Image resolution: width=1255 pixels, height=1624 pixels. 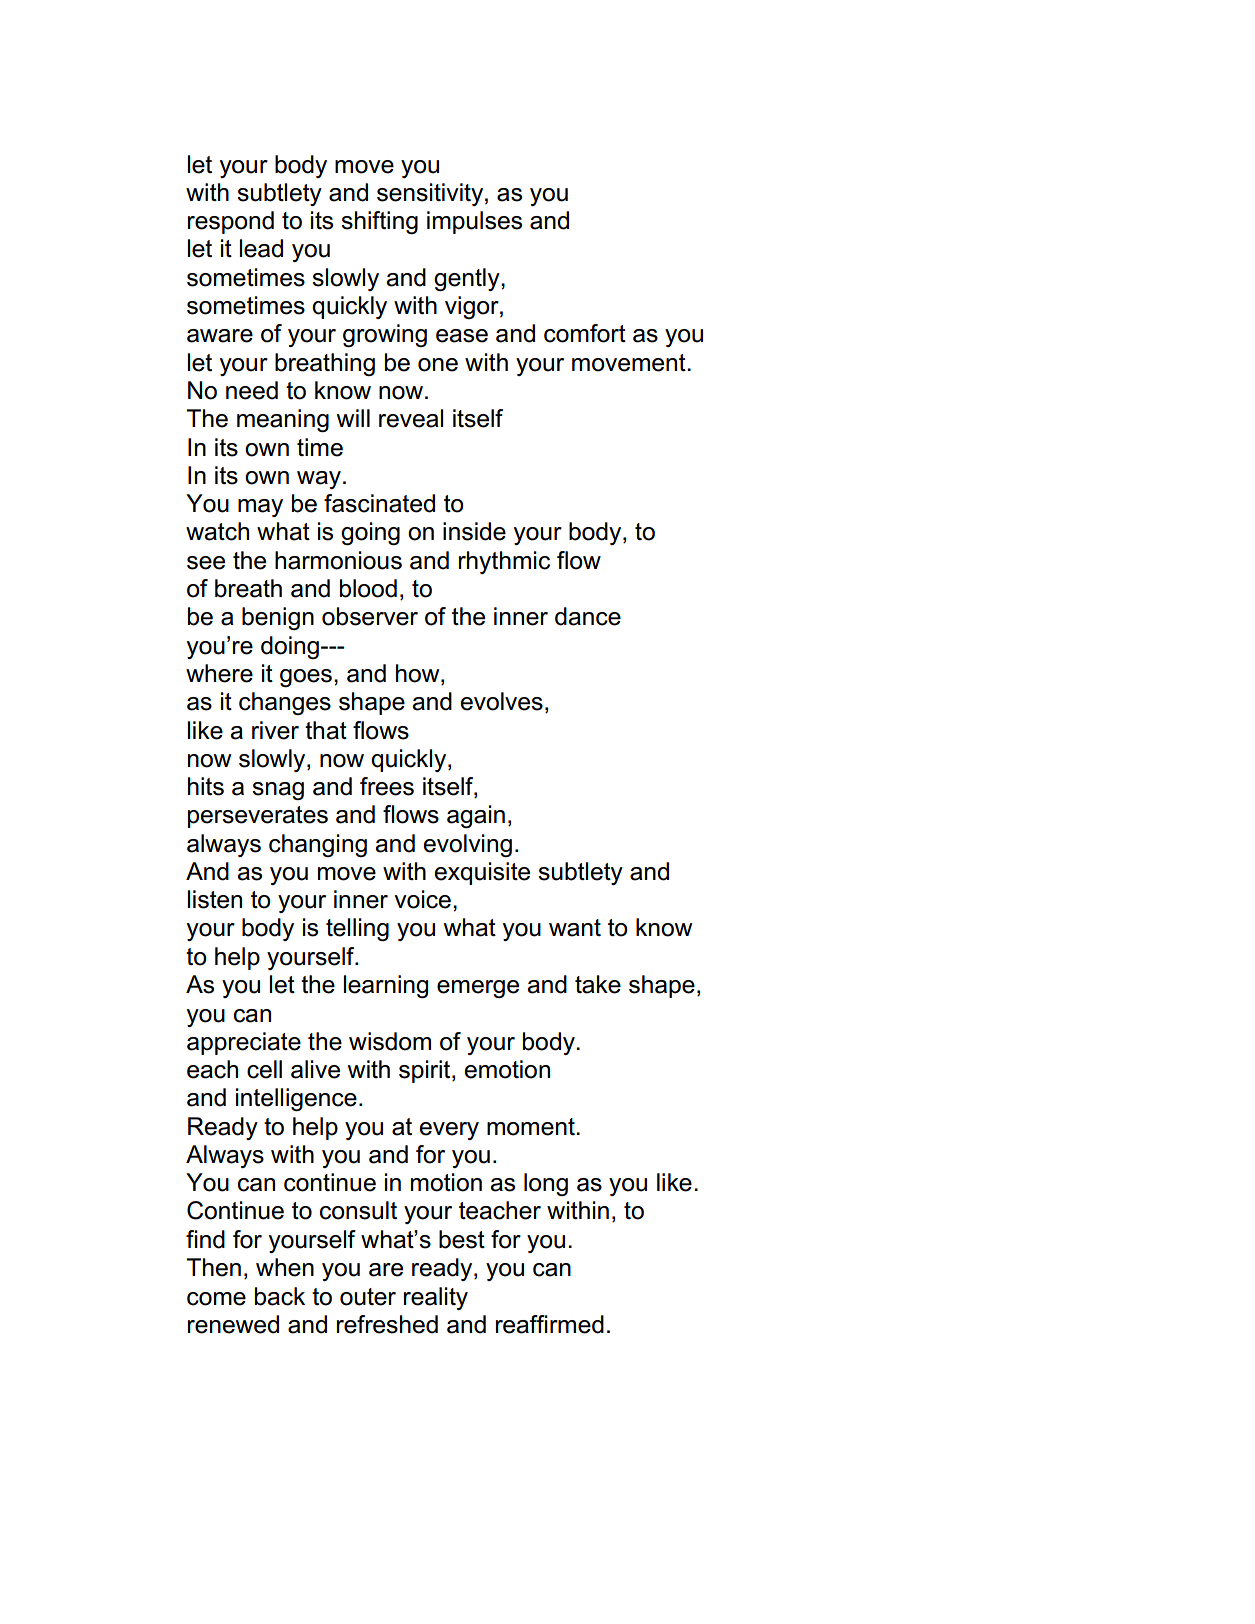 What do you see at coordinates (385, 986) in the screenshot?
I see `learning` at bounding box center [385, 986].
